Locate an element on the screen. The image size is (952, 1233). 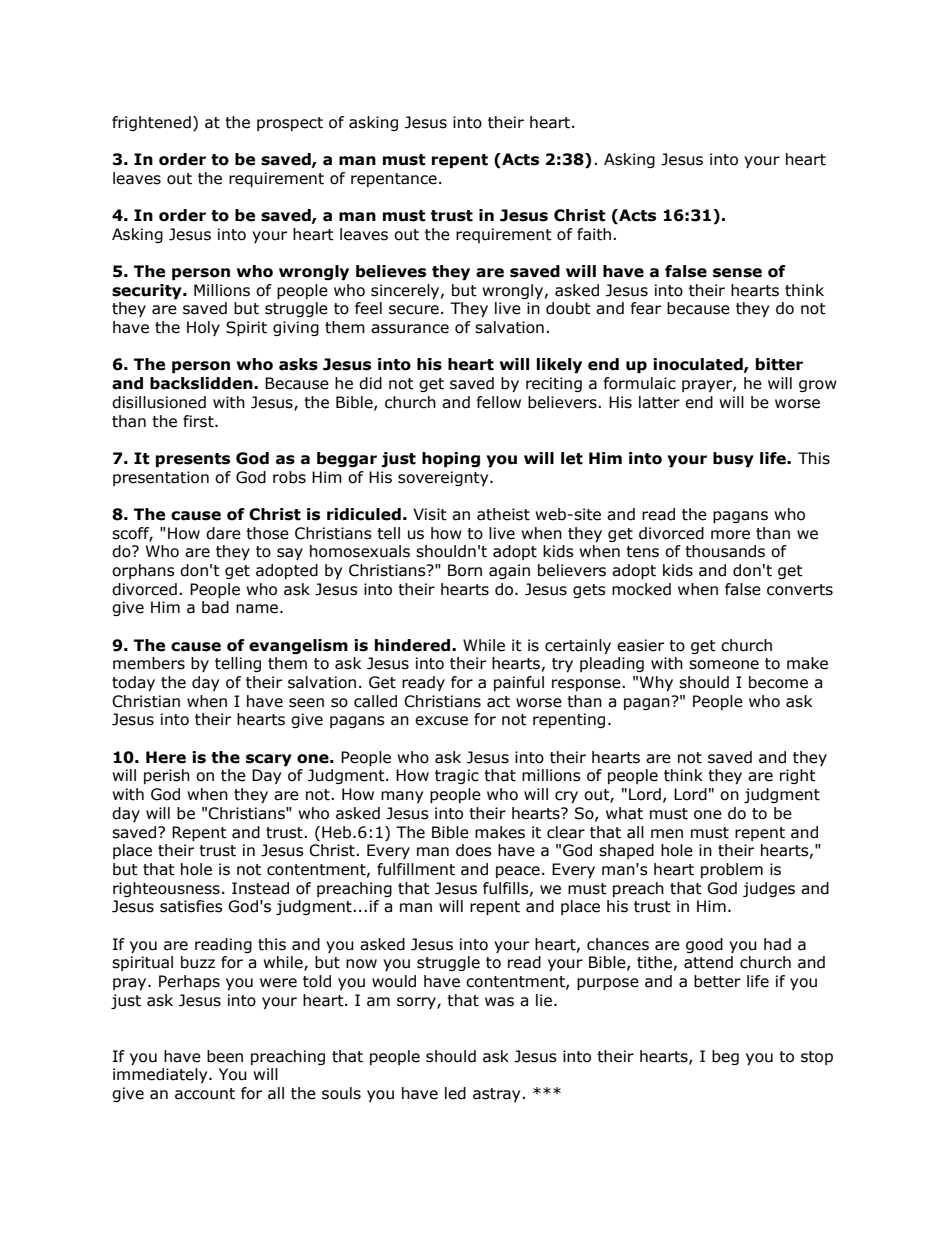
prospect is located at coordinates (290, 124).
